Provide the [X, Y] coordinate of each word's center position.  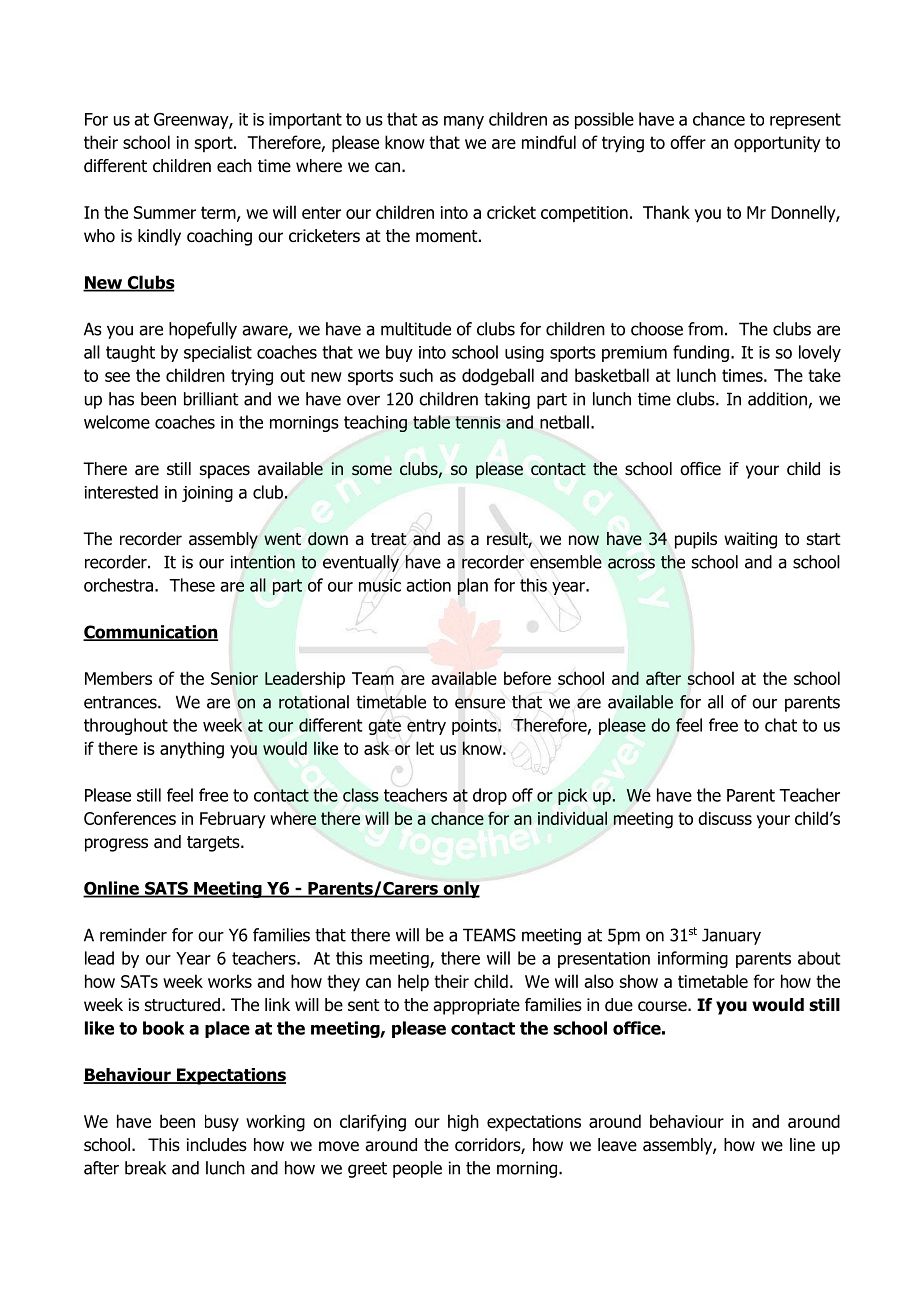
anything [192, 750]
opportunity [777, 144]
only [460, 889]
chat [781, 725]
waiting [750, 540]
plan [473, 586]
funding [701, 353]
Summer [165, 212]
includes [217, 1145]
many [464, 122]
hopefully [203, 330]
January [731, 936]
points [475, 727]
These [192, 585]
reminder [133, 935]
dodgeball [498, 377]
